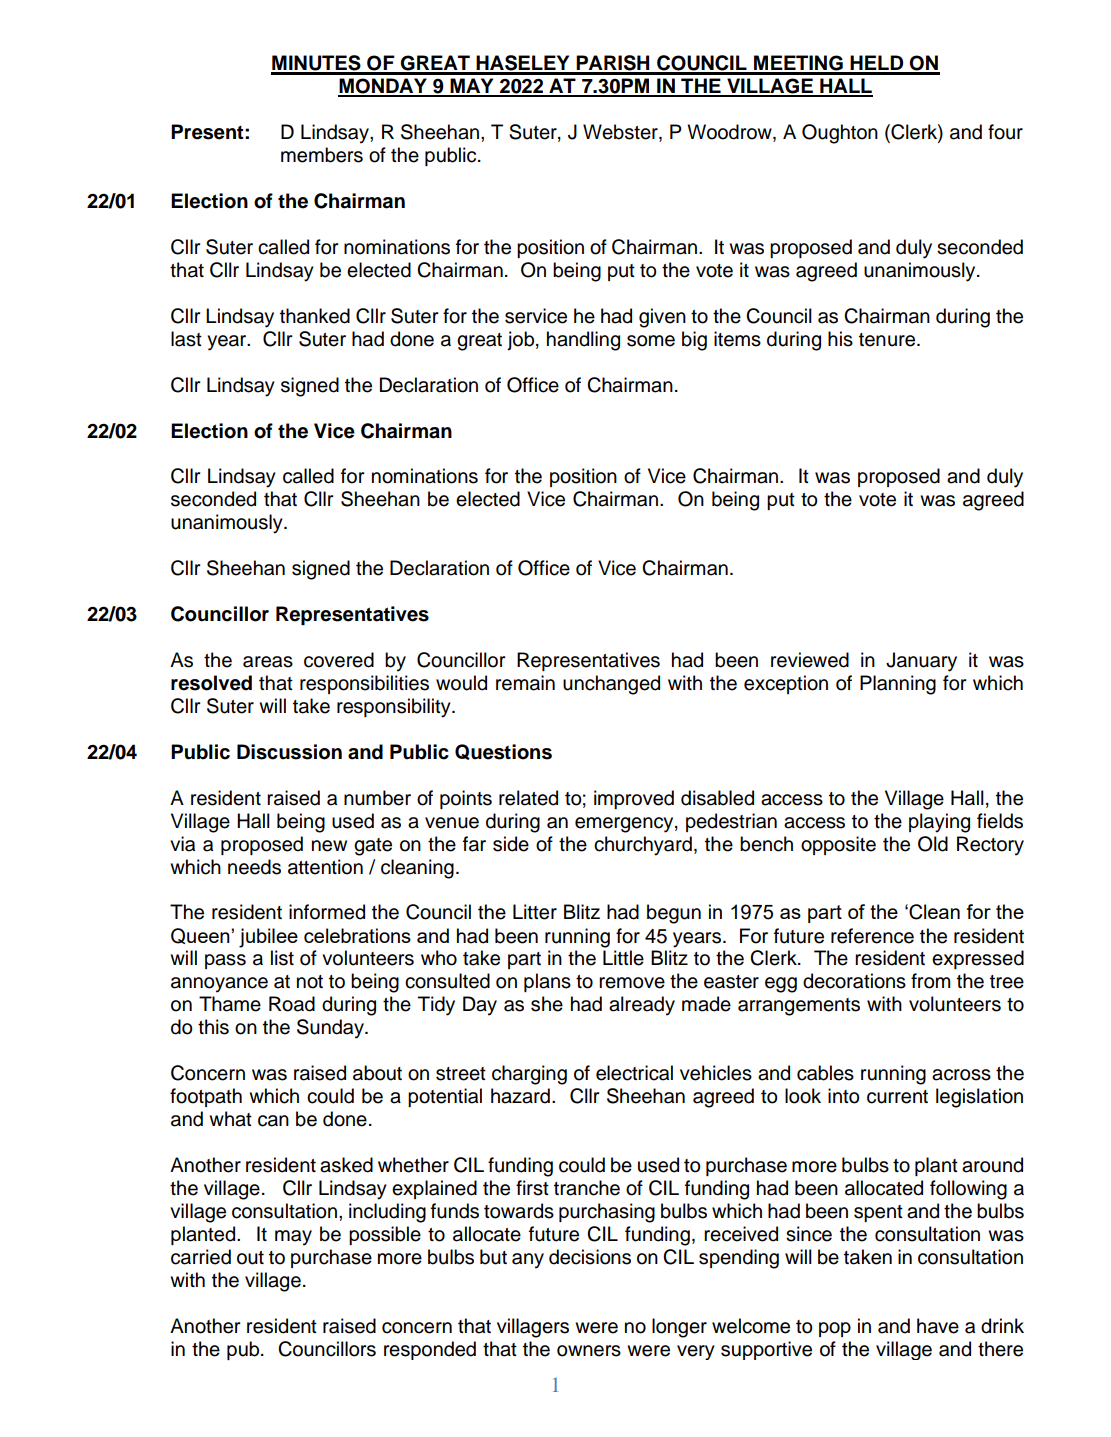  What do you see at coordinates (186, 339) in the document?
I see `last` at bounding box center [186, 339].
